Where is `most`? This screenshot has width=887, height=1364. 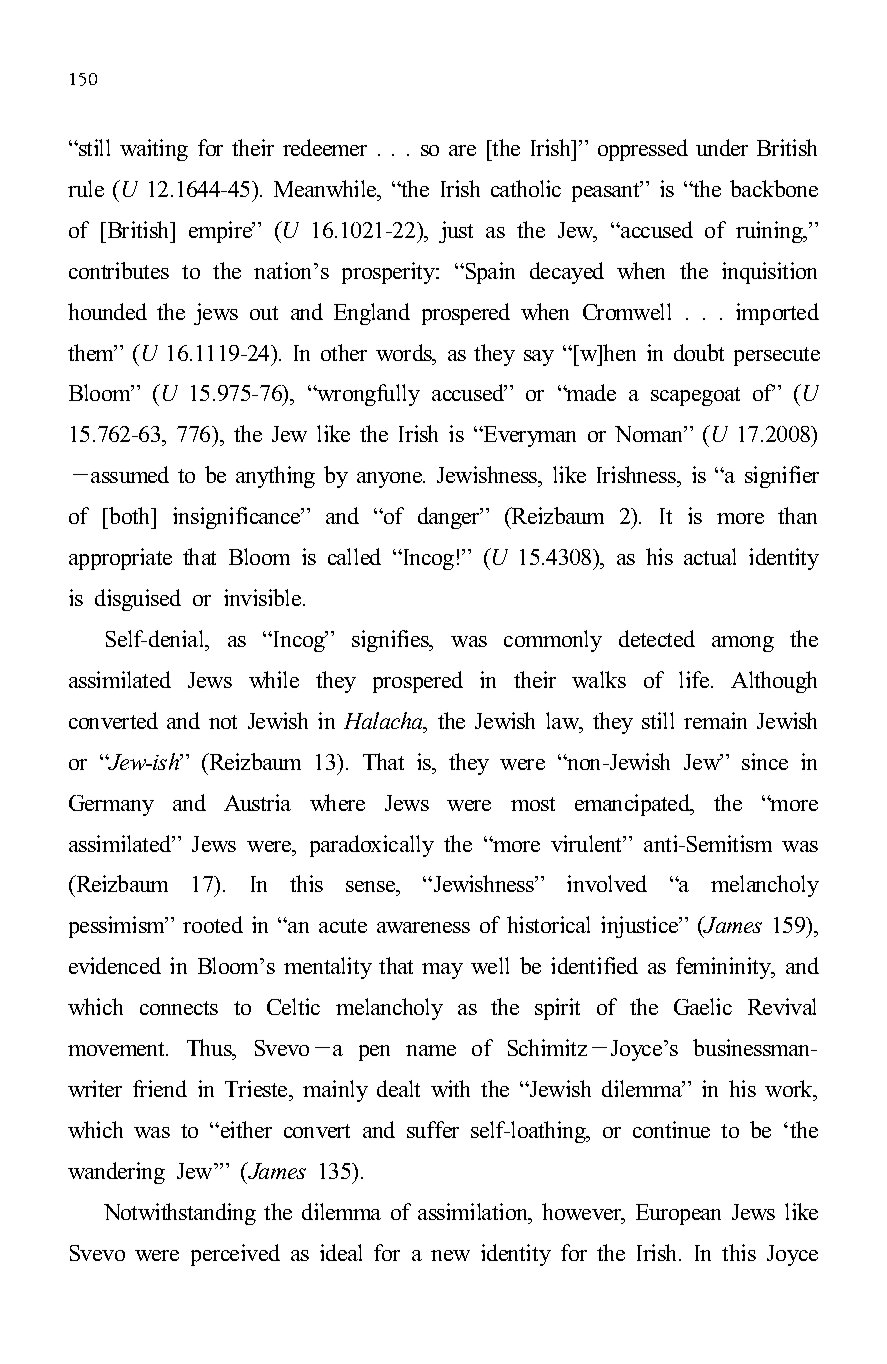
most is located at coordinates (533, 804).
